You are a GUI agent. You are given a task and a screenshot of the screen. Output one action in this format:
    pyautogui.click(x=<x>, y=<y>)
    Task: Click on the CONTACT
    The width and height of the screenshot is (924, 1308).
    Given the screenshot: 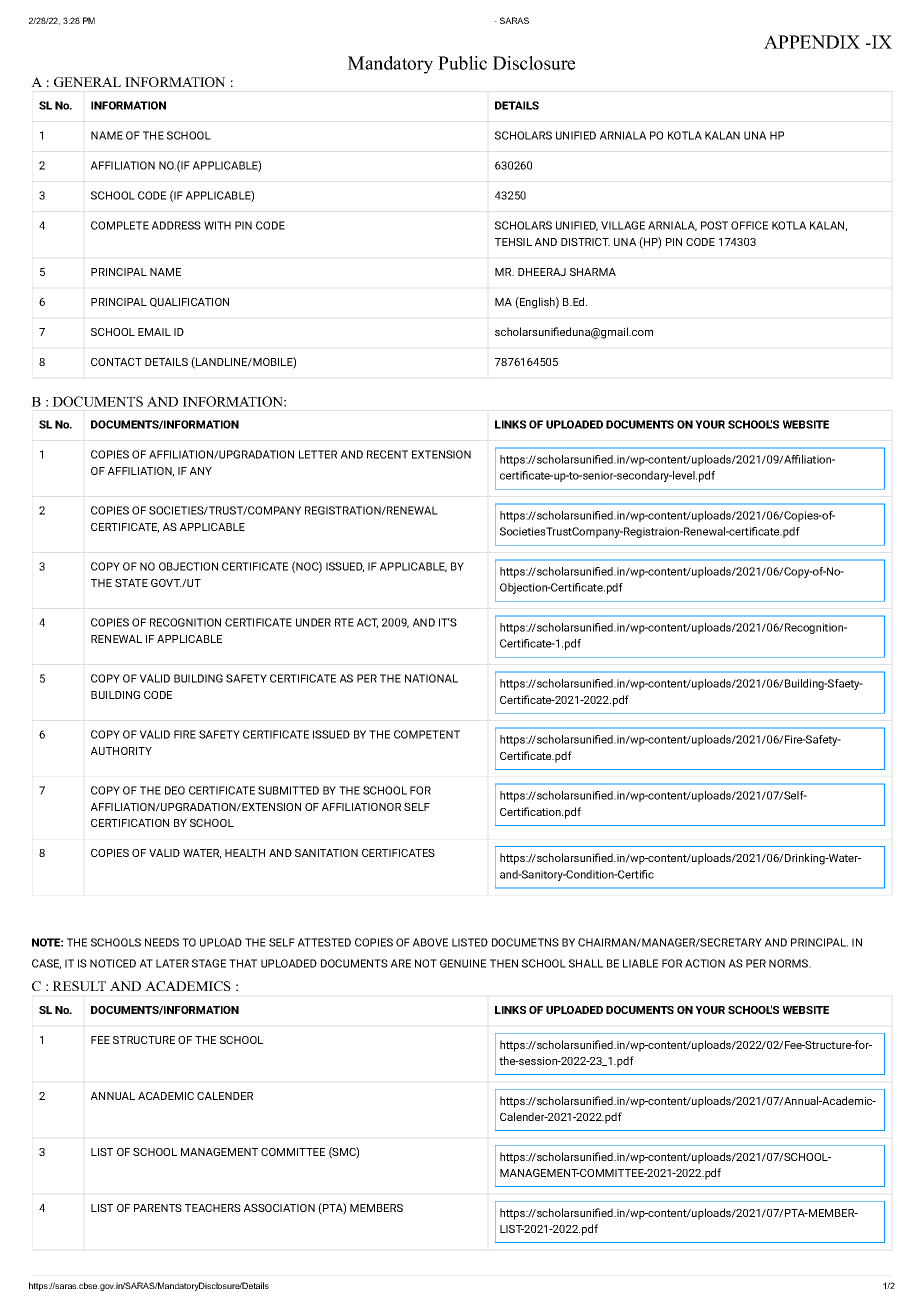 What is the action you would take?
    pyautogui.click(x=116, y=362)
